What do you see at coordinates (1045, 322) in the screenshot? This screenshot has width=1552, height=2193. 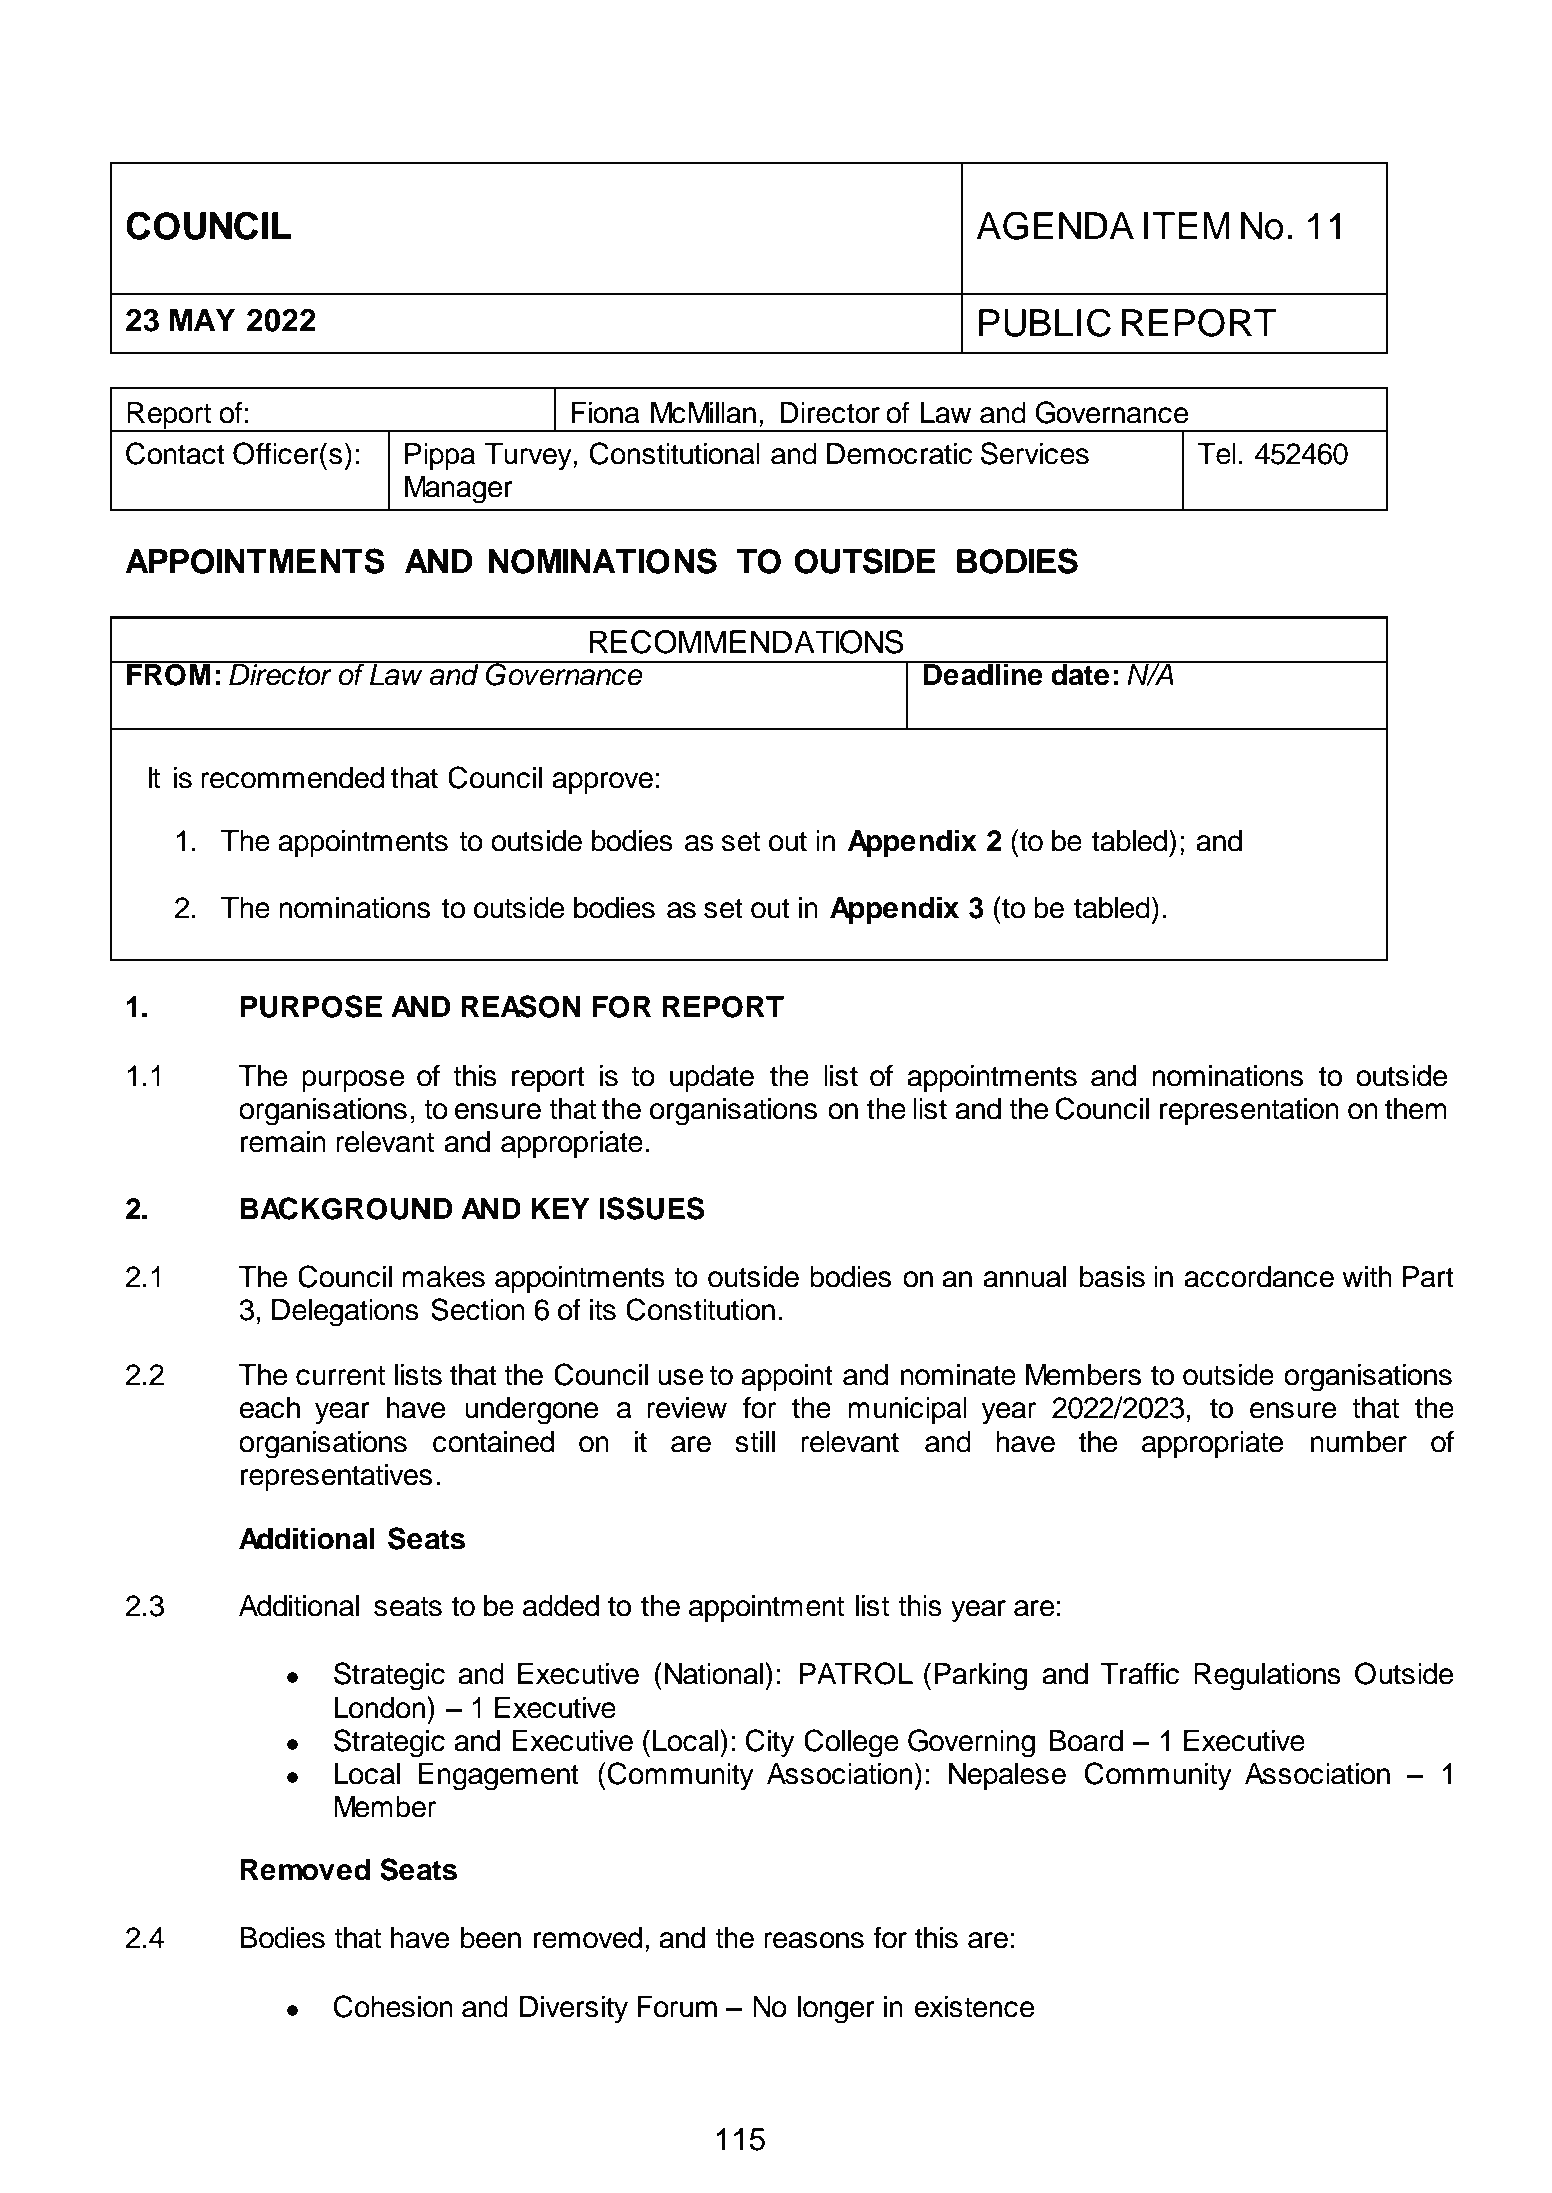 I see `PUBLIC` at bounding box center [1045, 322].
